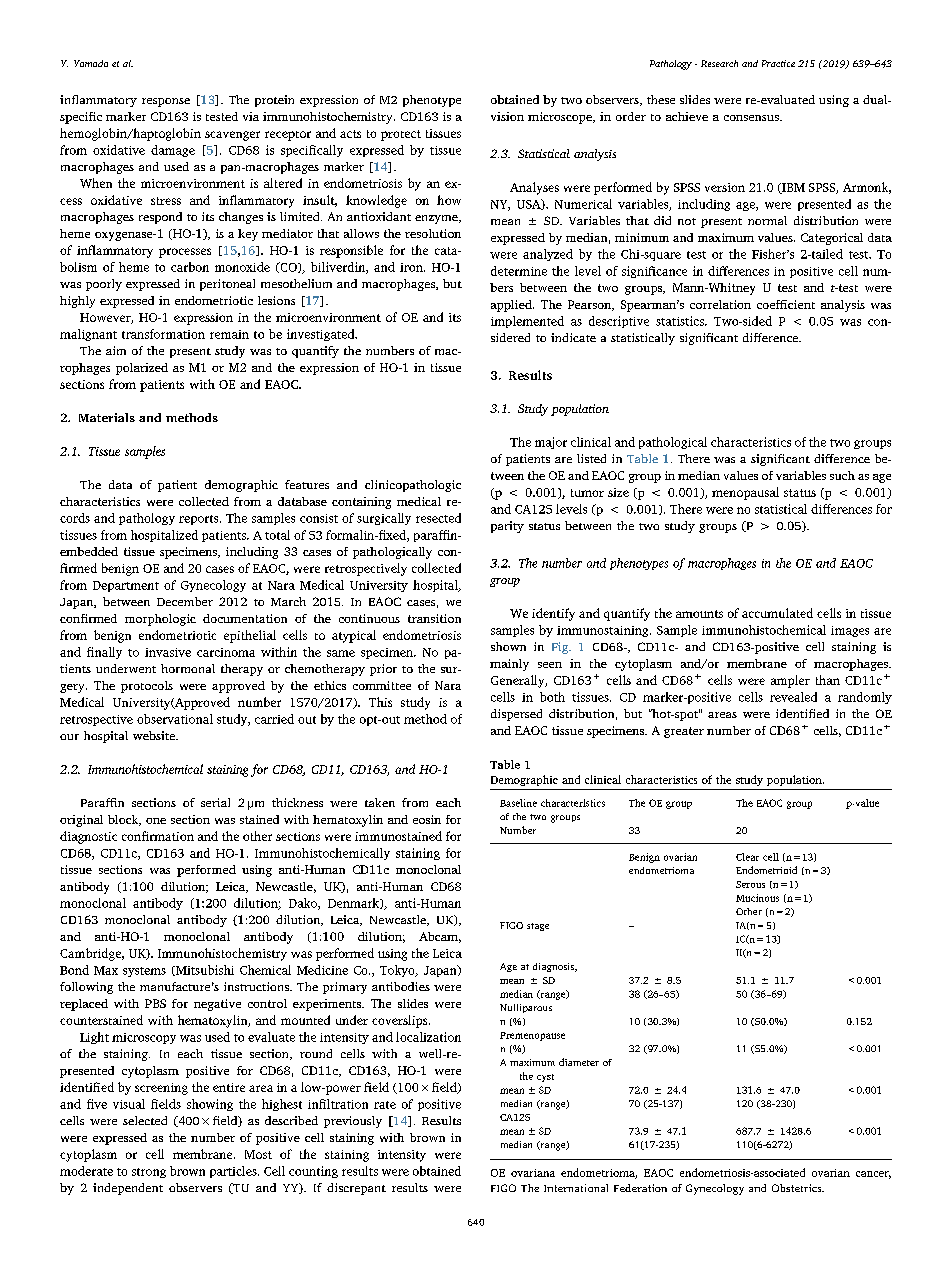 Image resolution: width=952 pixels, height=1270 pixels. I want to click on Materials, so click(107, 417).
